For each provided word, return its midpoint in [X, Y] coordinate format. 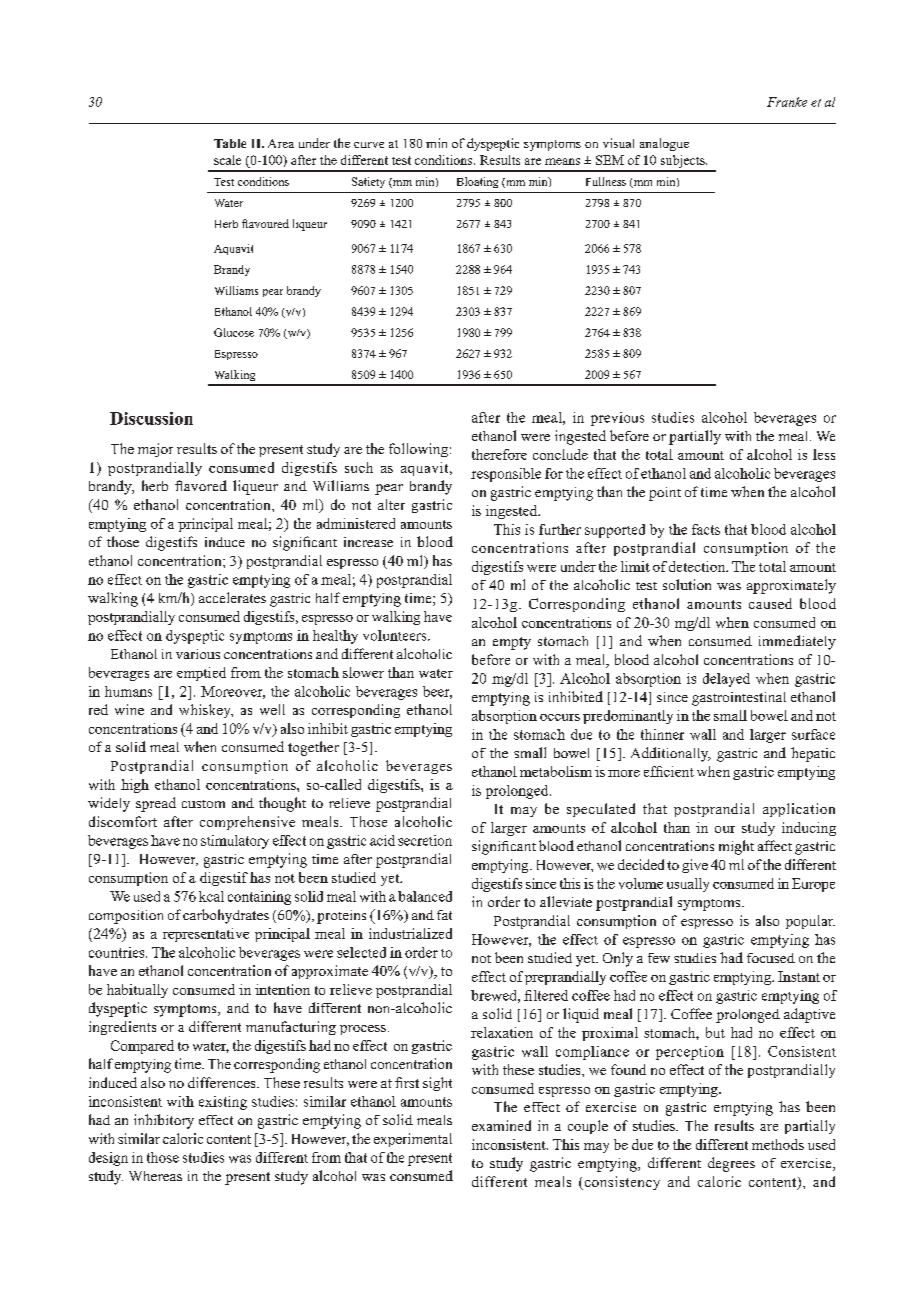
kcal [211, 896]
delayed [726, 680]
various [198, 654]
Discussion [151, 418]
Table [230, 143]
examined [501, 1125]
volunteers [396, 635]
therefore [499, 454]
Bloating [477, 182]
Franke [787, 102]
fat [444, 915]
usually [688, 885]
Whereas [155, 1176]
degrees [731, 1164]
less [824, 454]
